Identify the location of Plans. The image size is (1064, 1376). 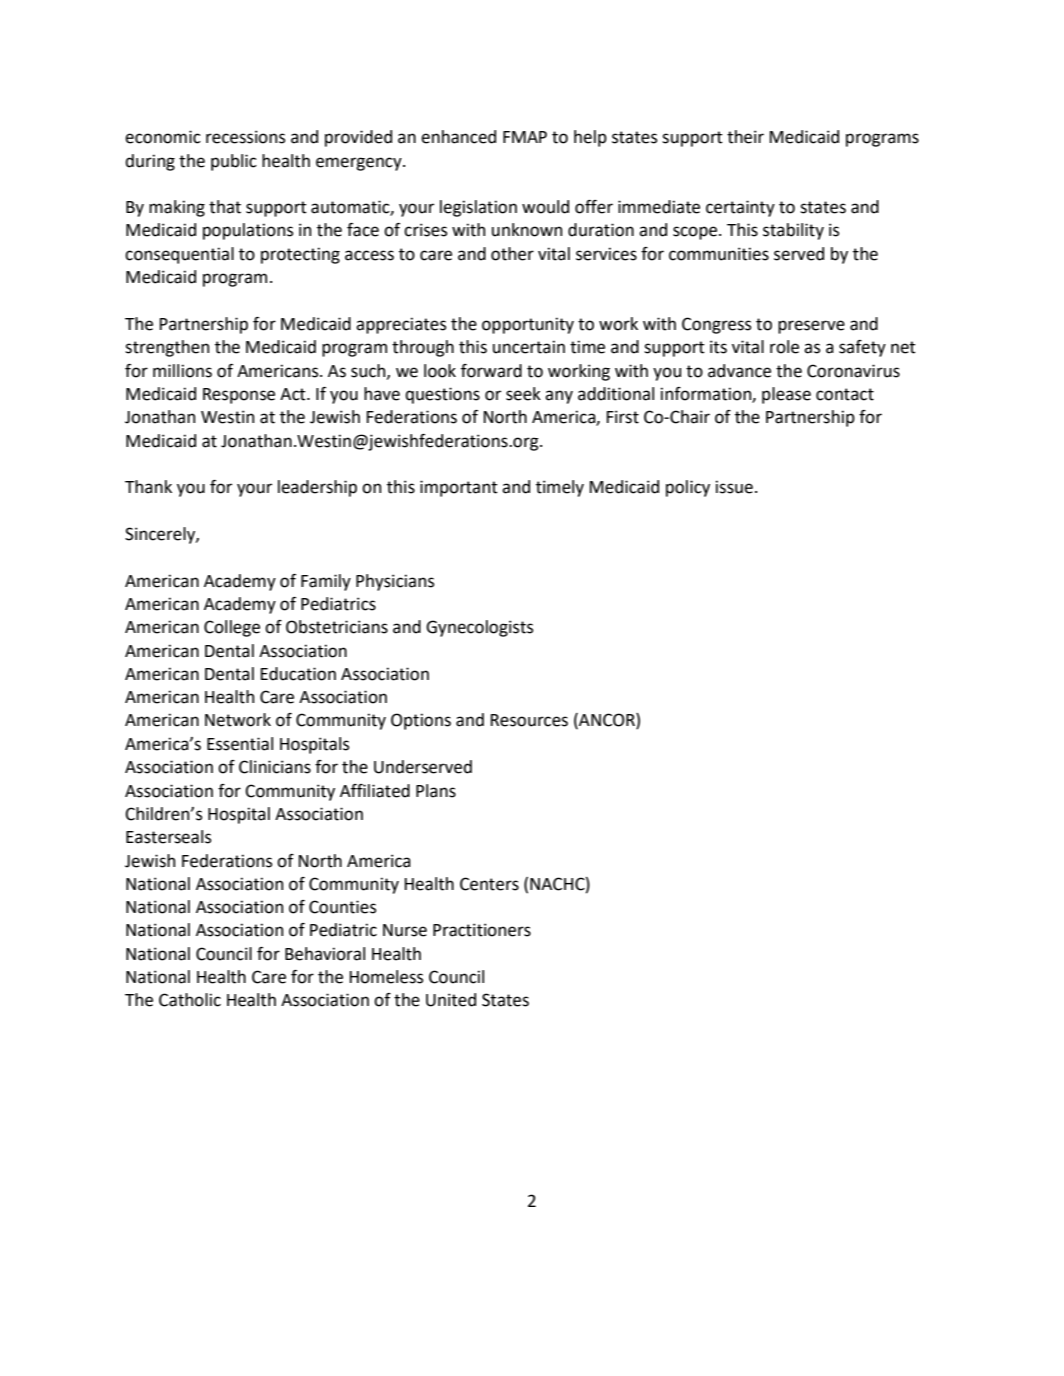
(436, 791).
